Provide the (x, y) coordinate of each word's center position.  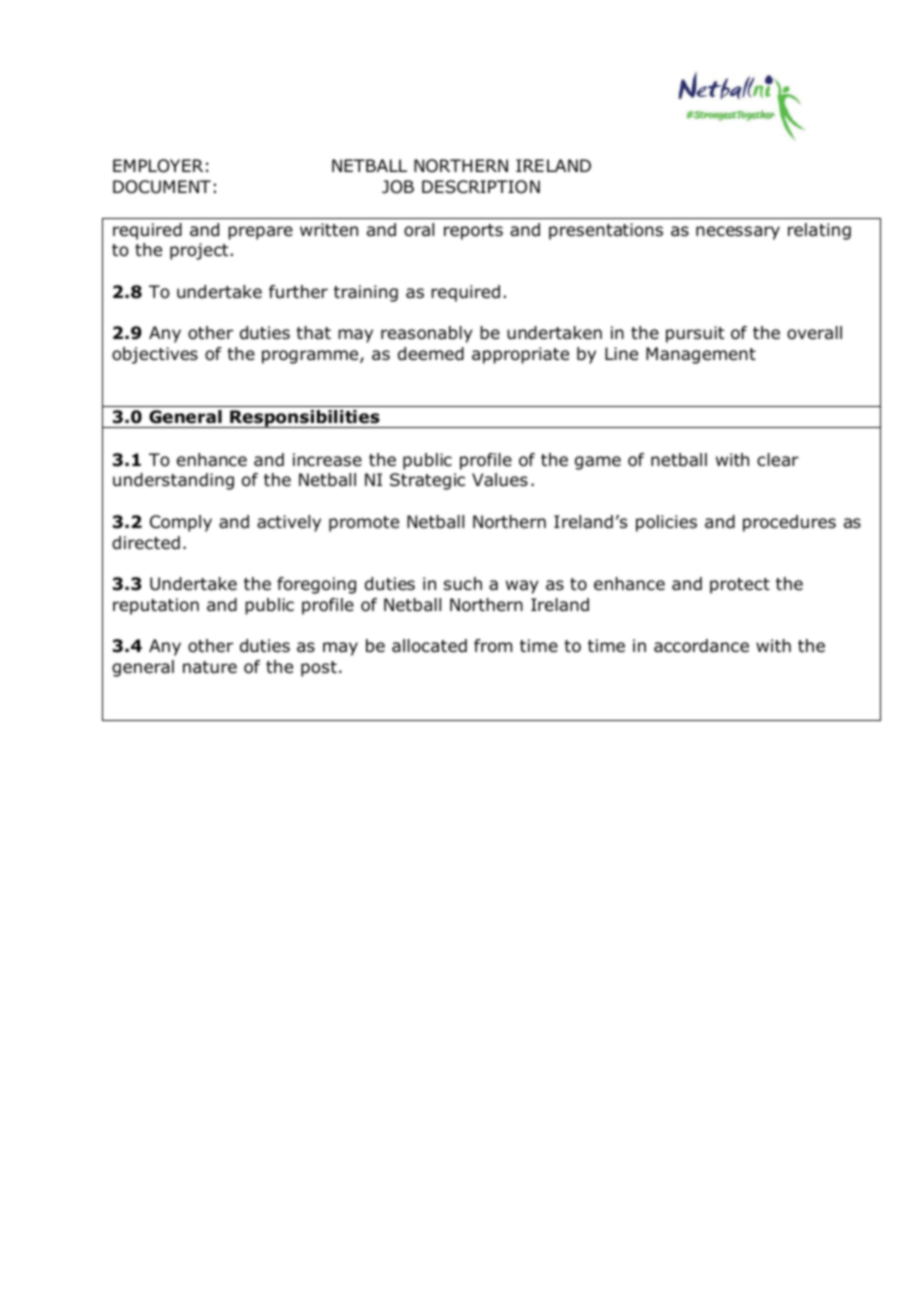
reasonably (427, 334)
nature (210, 667)
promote (364, 524)
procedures (789, 523)
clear (778, 460)
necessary (738, 233)
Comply (181, 523)
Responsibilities (305, 419)
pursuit (695, 334)
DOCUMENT (162, 187)
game (598, 463)
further (298, 292)
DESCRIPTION (481, 187)
